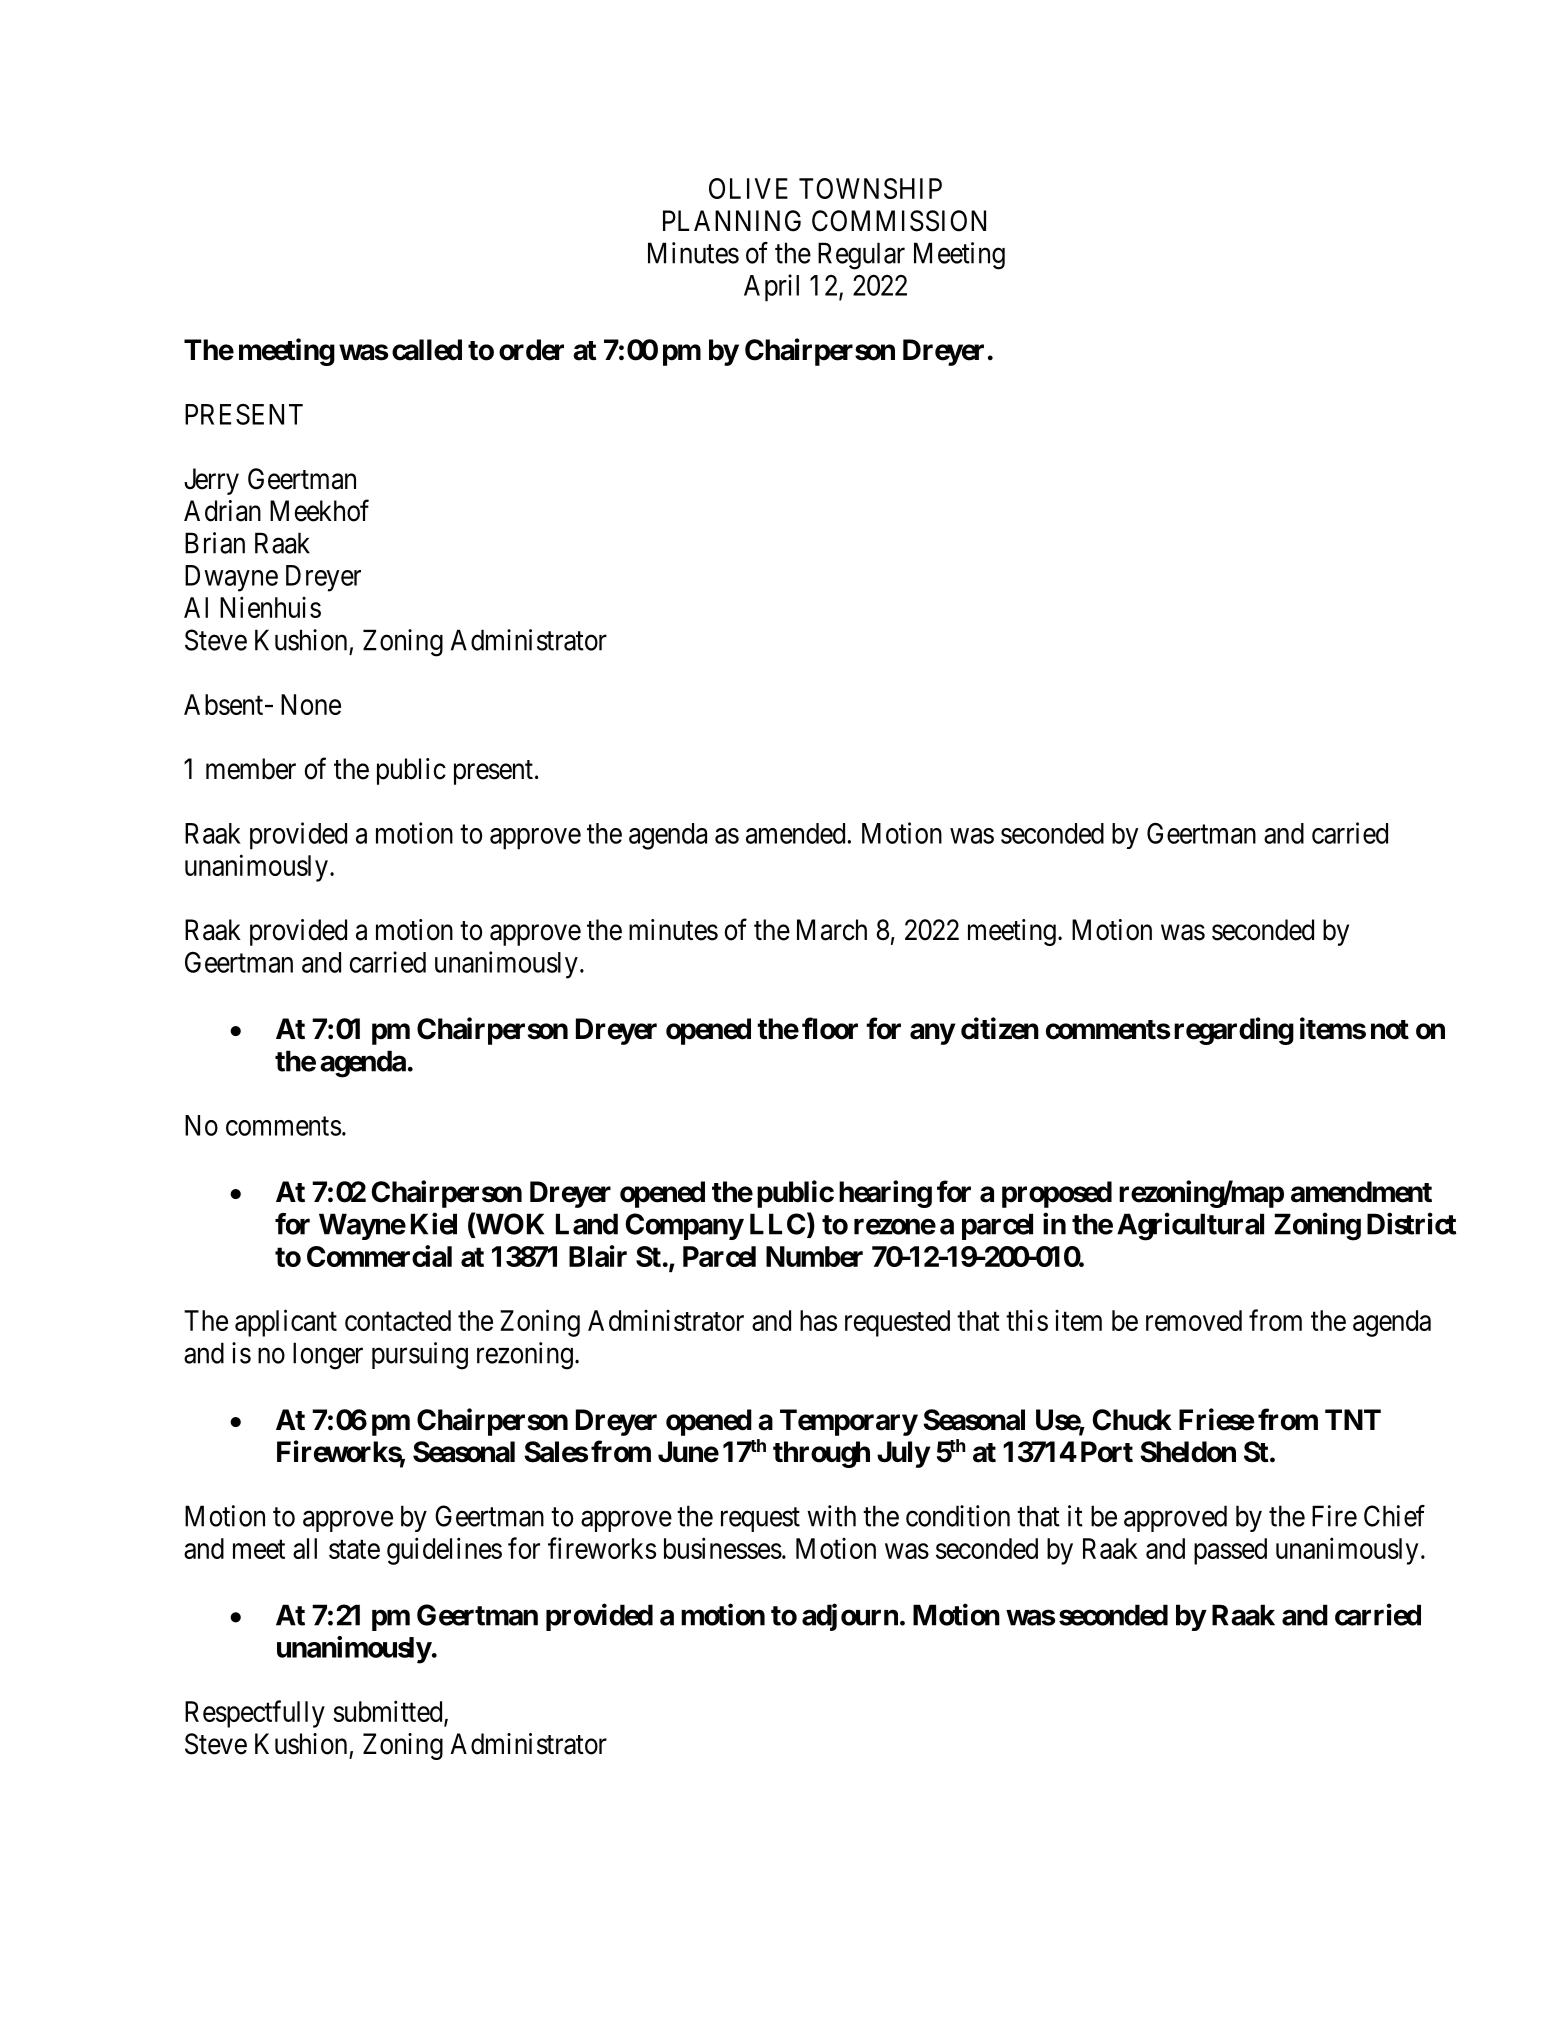 Image resolution: width=1559 pixels, height=2018 pixels. Describe the element at coordinates (1390, 1030) in the screenshot. I see `not` at that location.
